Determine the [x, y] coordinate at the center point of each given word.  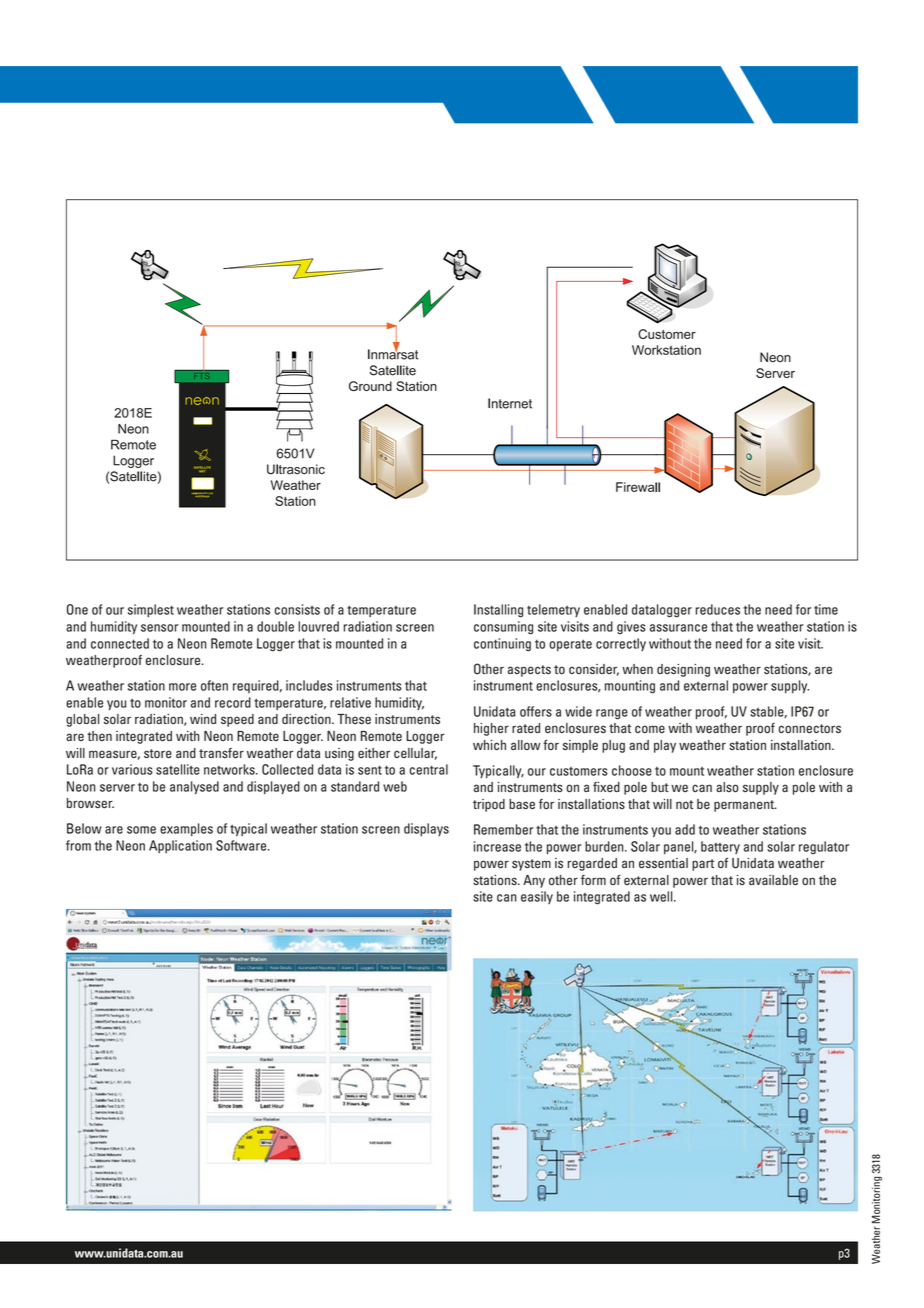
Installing [498, 611]
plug [613, 746]
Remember [504, 829]
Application [180, 846]
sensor [160, 628]
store [158, 754]
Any [534, 881]
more [182, 687]
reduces [717, 609]
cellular [415, 754]
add [685, 829]
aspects [529, 671]
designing [683, 670]
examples [186, 829]
